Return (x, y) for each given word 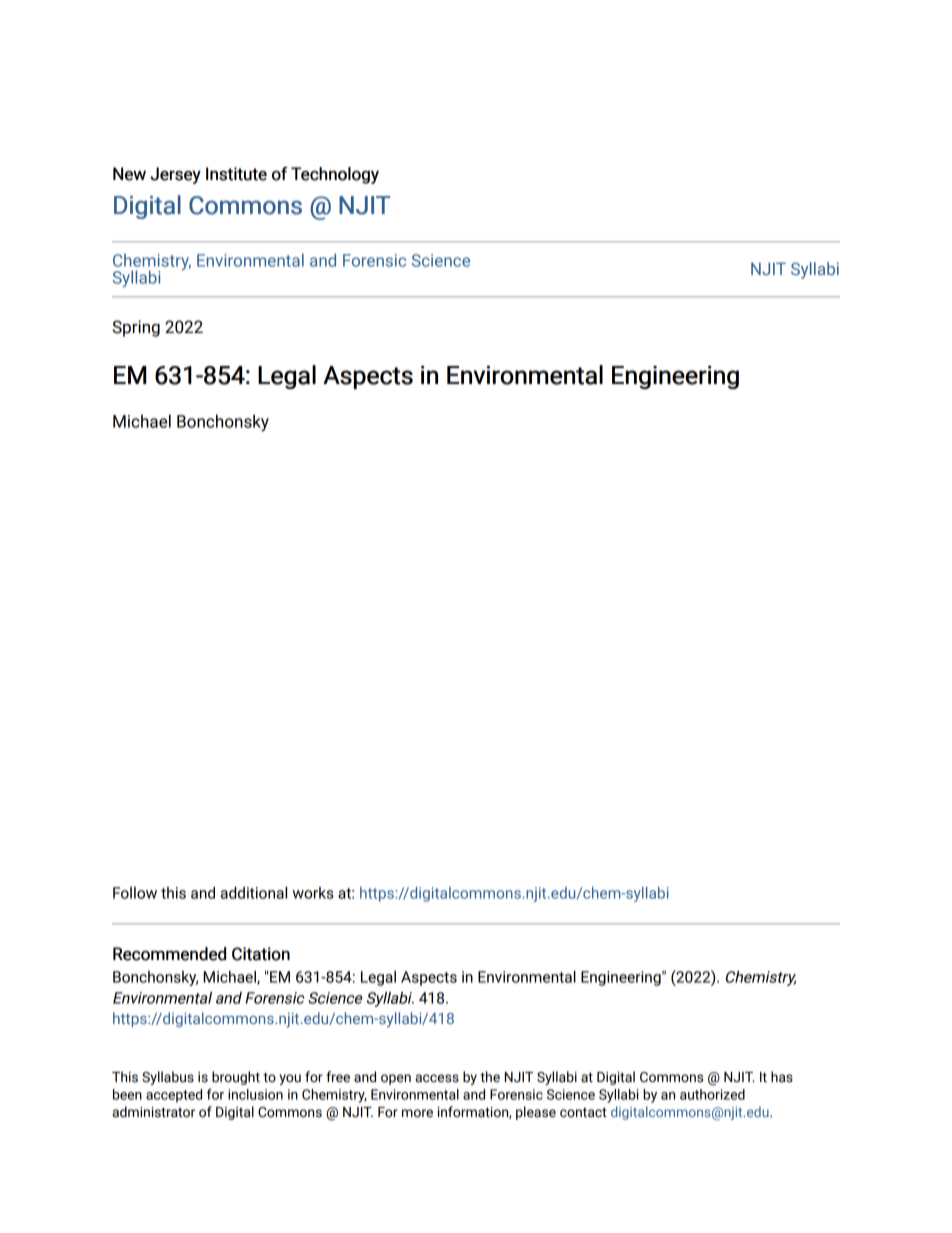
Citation (261, 954)
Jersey (175, 175)
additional (254, 892)
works (313, 893)
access (437, 1078)
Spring (136, 328)
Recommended (169, 954)
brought (236, 1078)
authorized (712, 1094)
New (129, 174)
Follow (135, 893)
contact (583, 1112)
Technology (335, 175)
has (782, 1077)
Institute (236, 174)
